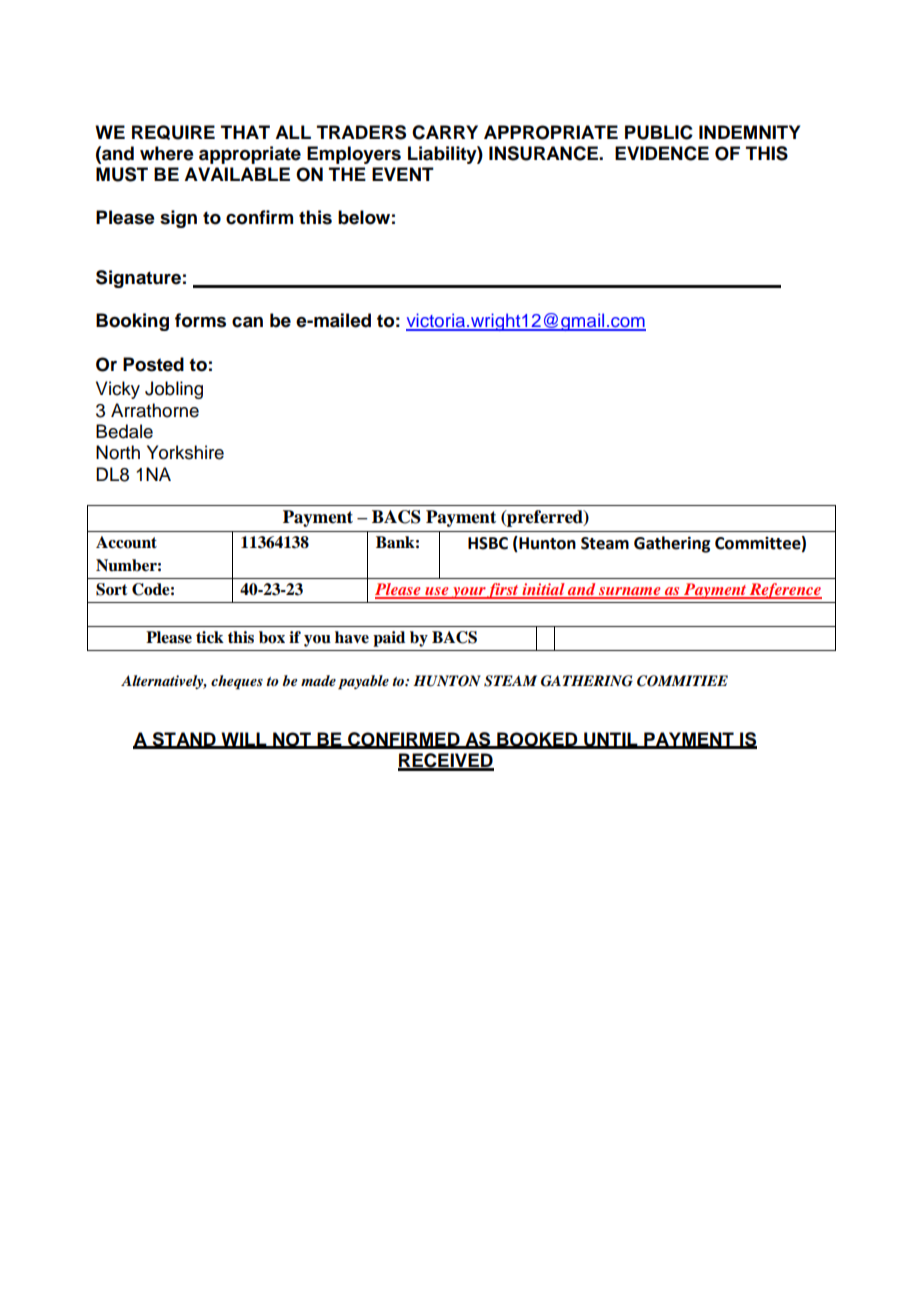  Describe the element at coordinates (126, 542) in the screenshot. I see `Account` at that location.
